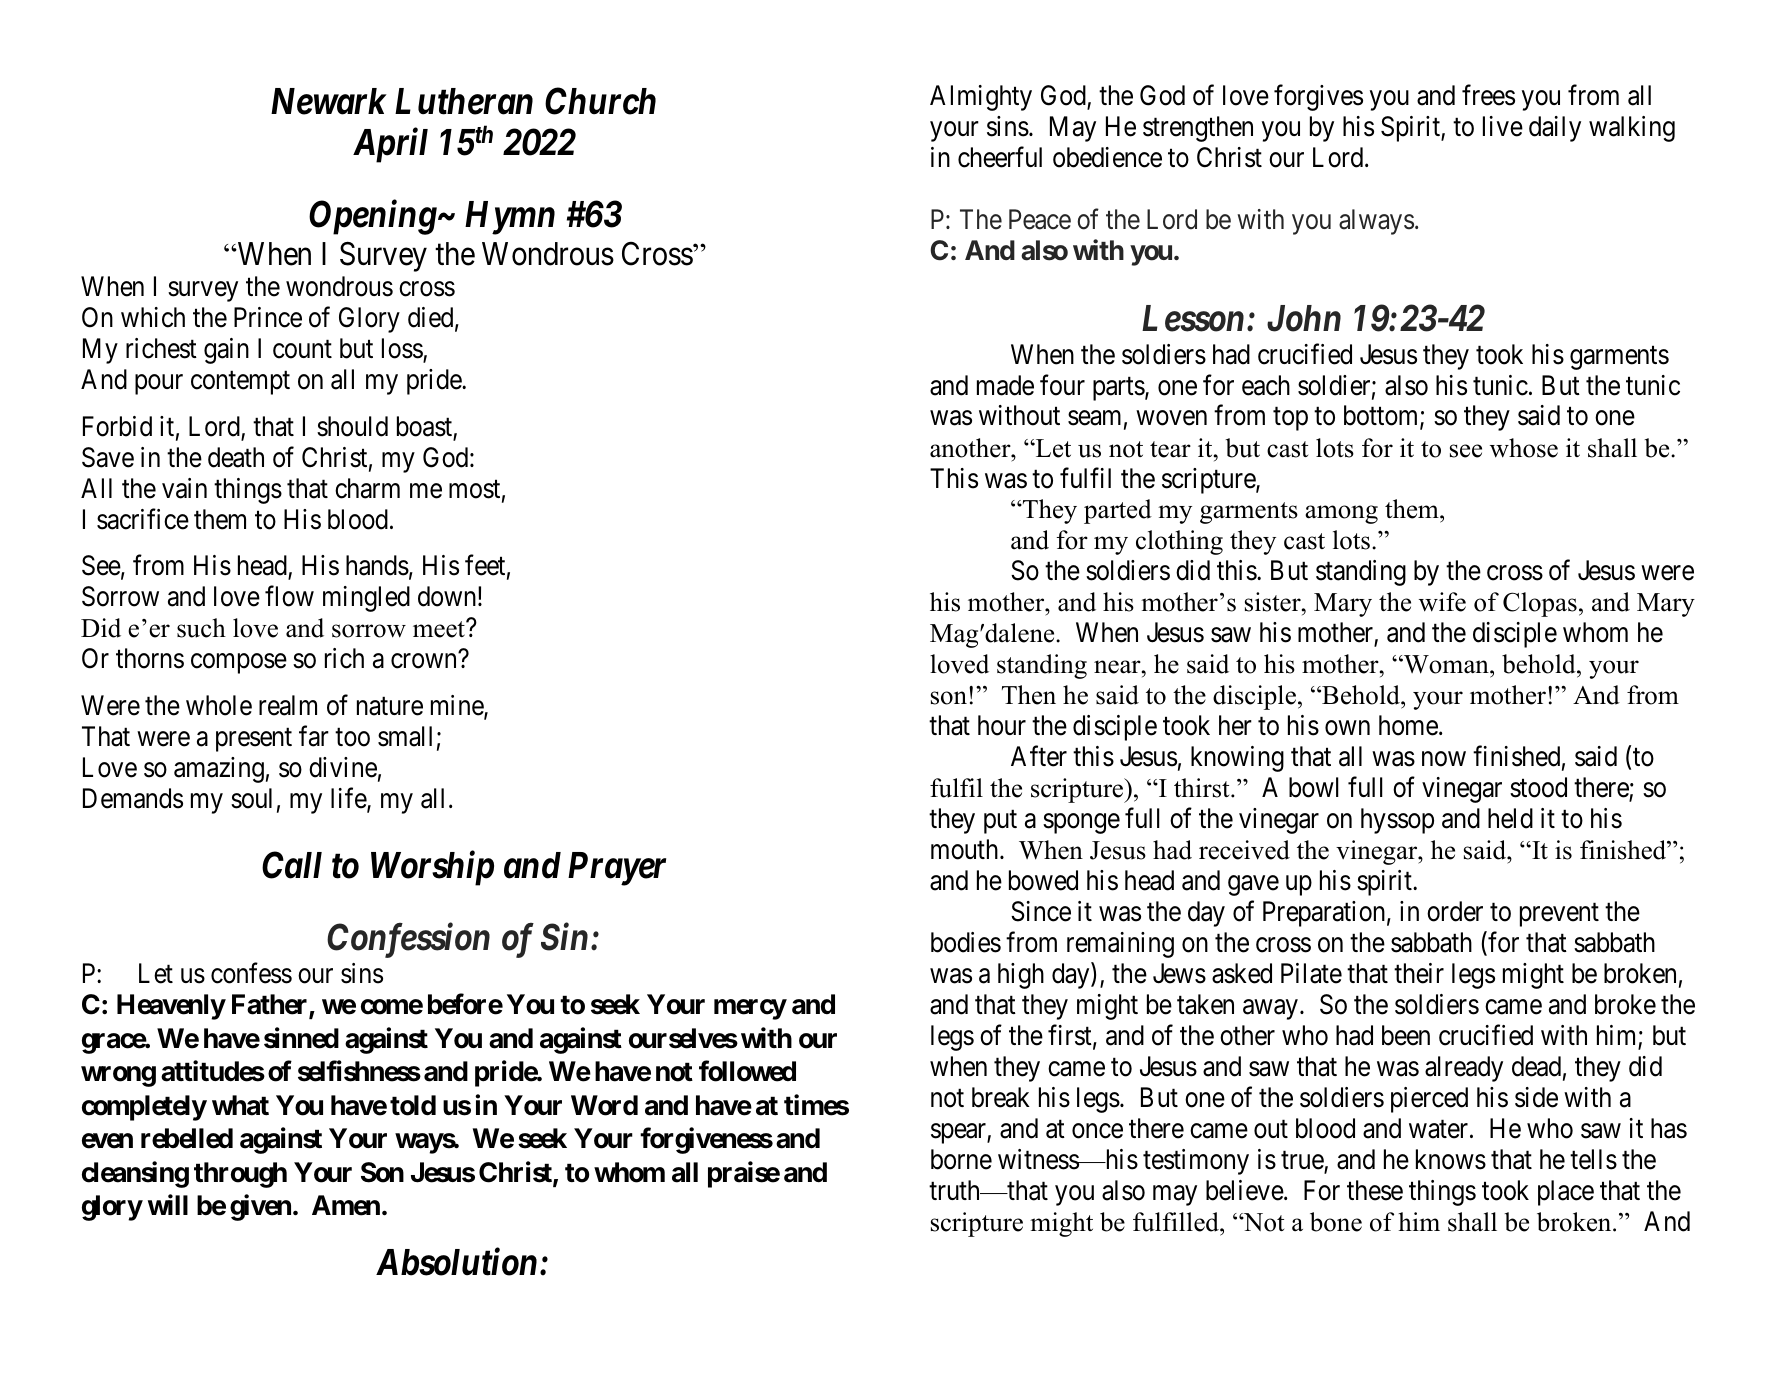 This screenshot has height=1374, width=1778. Describe the element at coordinates (1397, 821) in the screenshot. I see `hyssop` at that location.
